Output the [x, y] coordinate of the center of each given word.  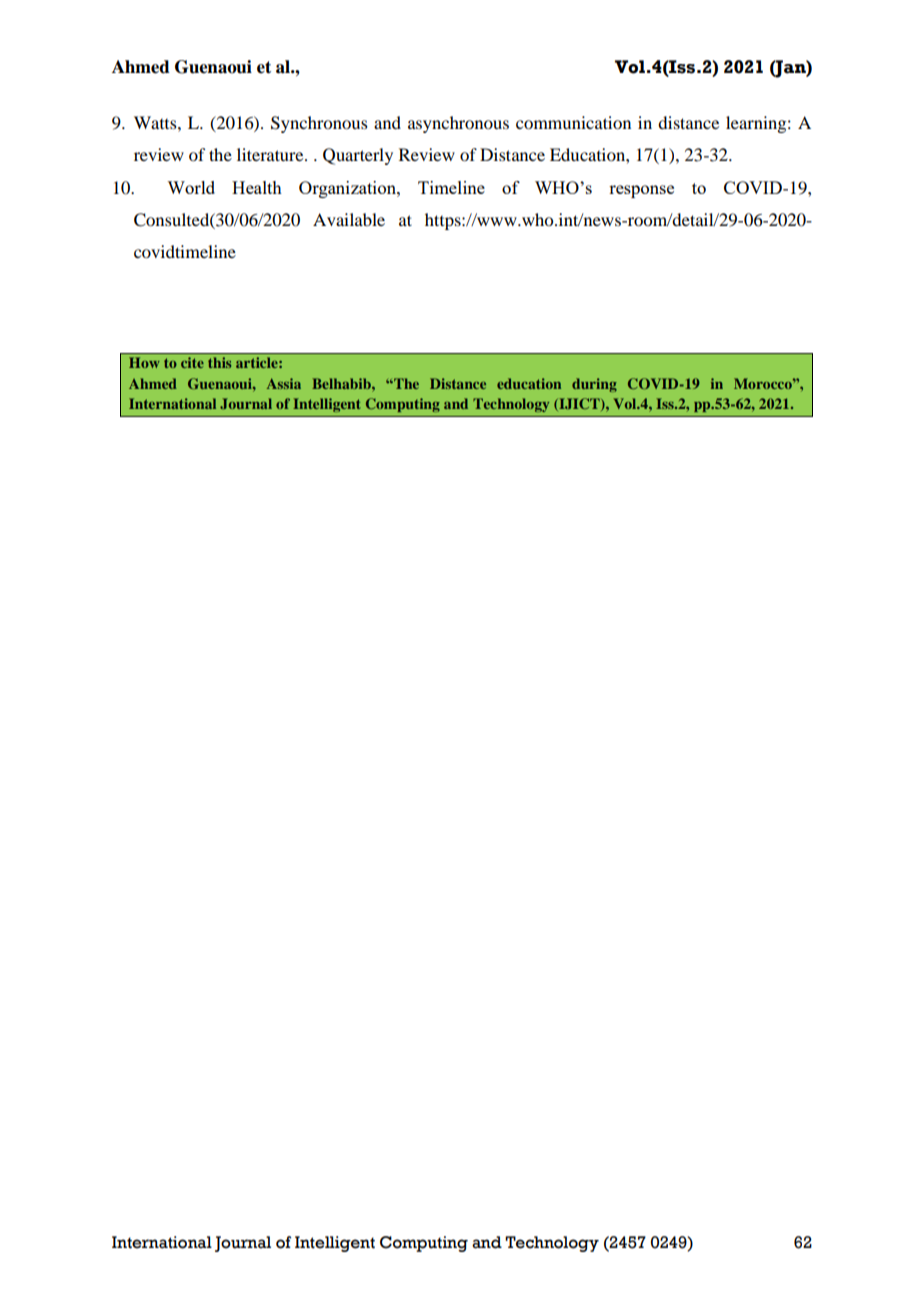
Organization [348, 189]
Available [349, 219]
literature [271, 154]
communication [573, 122]
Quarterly [358, 156]
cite [192, 362]
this [219, 362]
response [641, 191]
